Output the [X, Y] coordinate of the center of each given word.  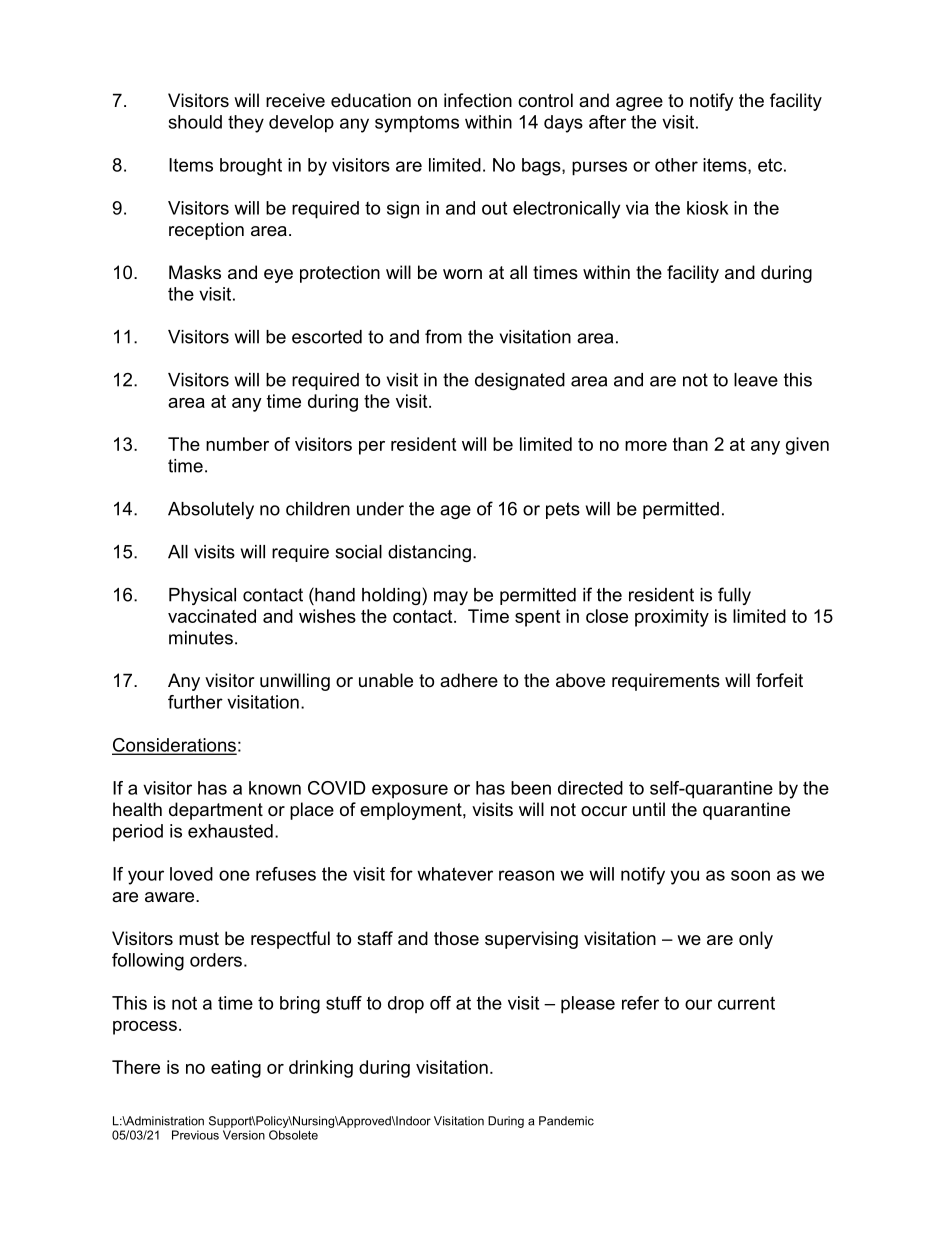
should [195, 122]
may [451, 598]
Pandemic [566, 1121]
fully [734, 596]
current [746, 1003]
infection [478, 100]
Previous [195, 1135]
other [676, 165]
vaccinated [212, 616]
